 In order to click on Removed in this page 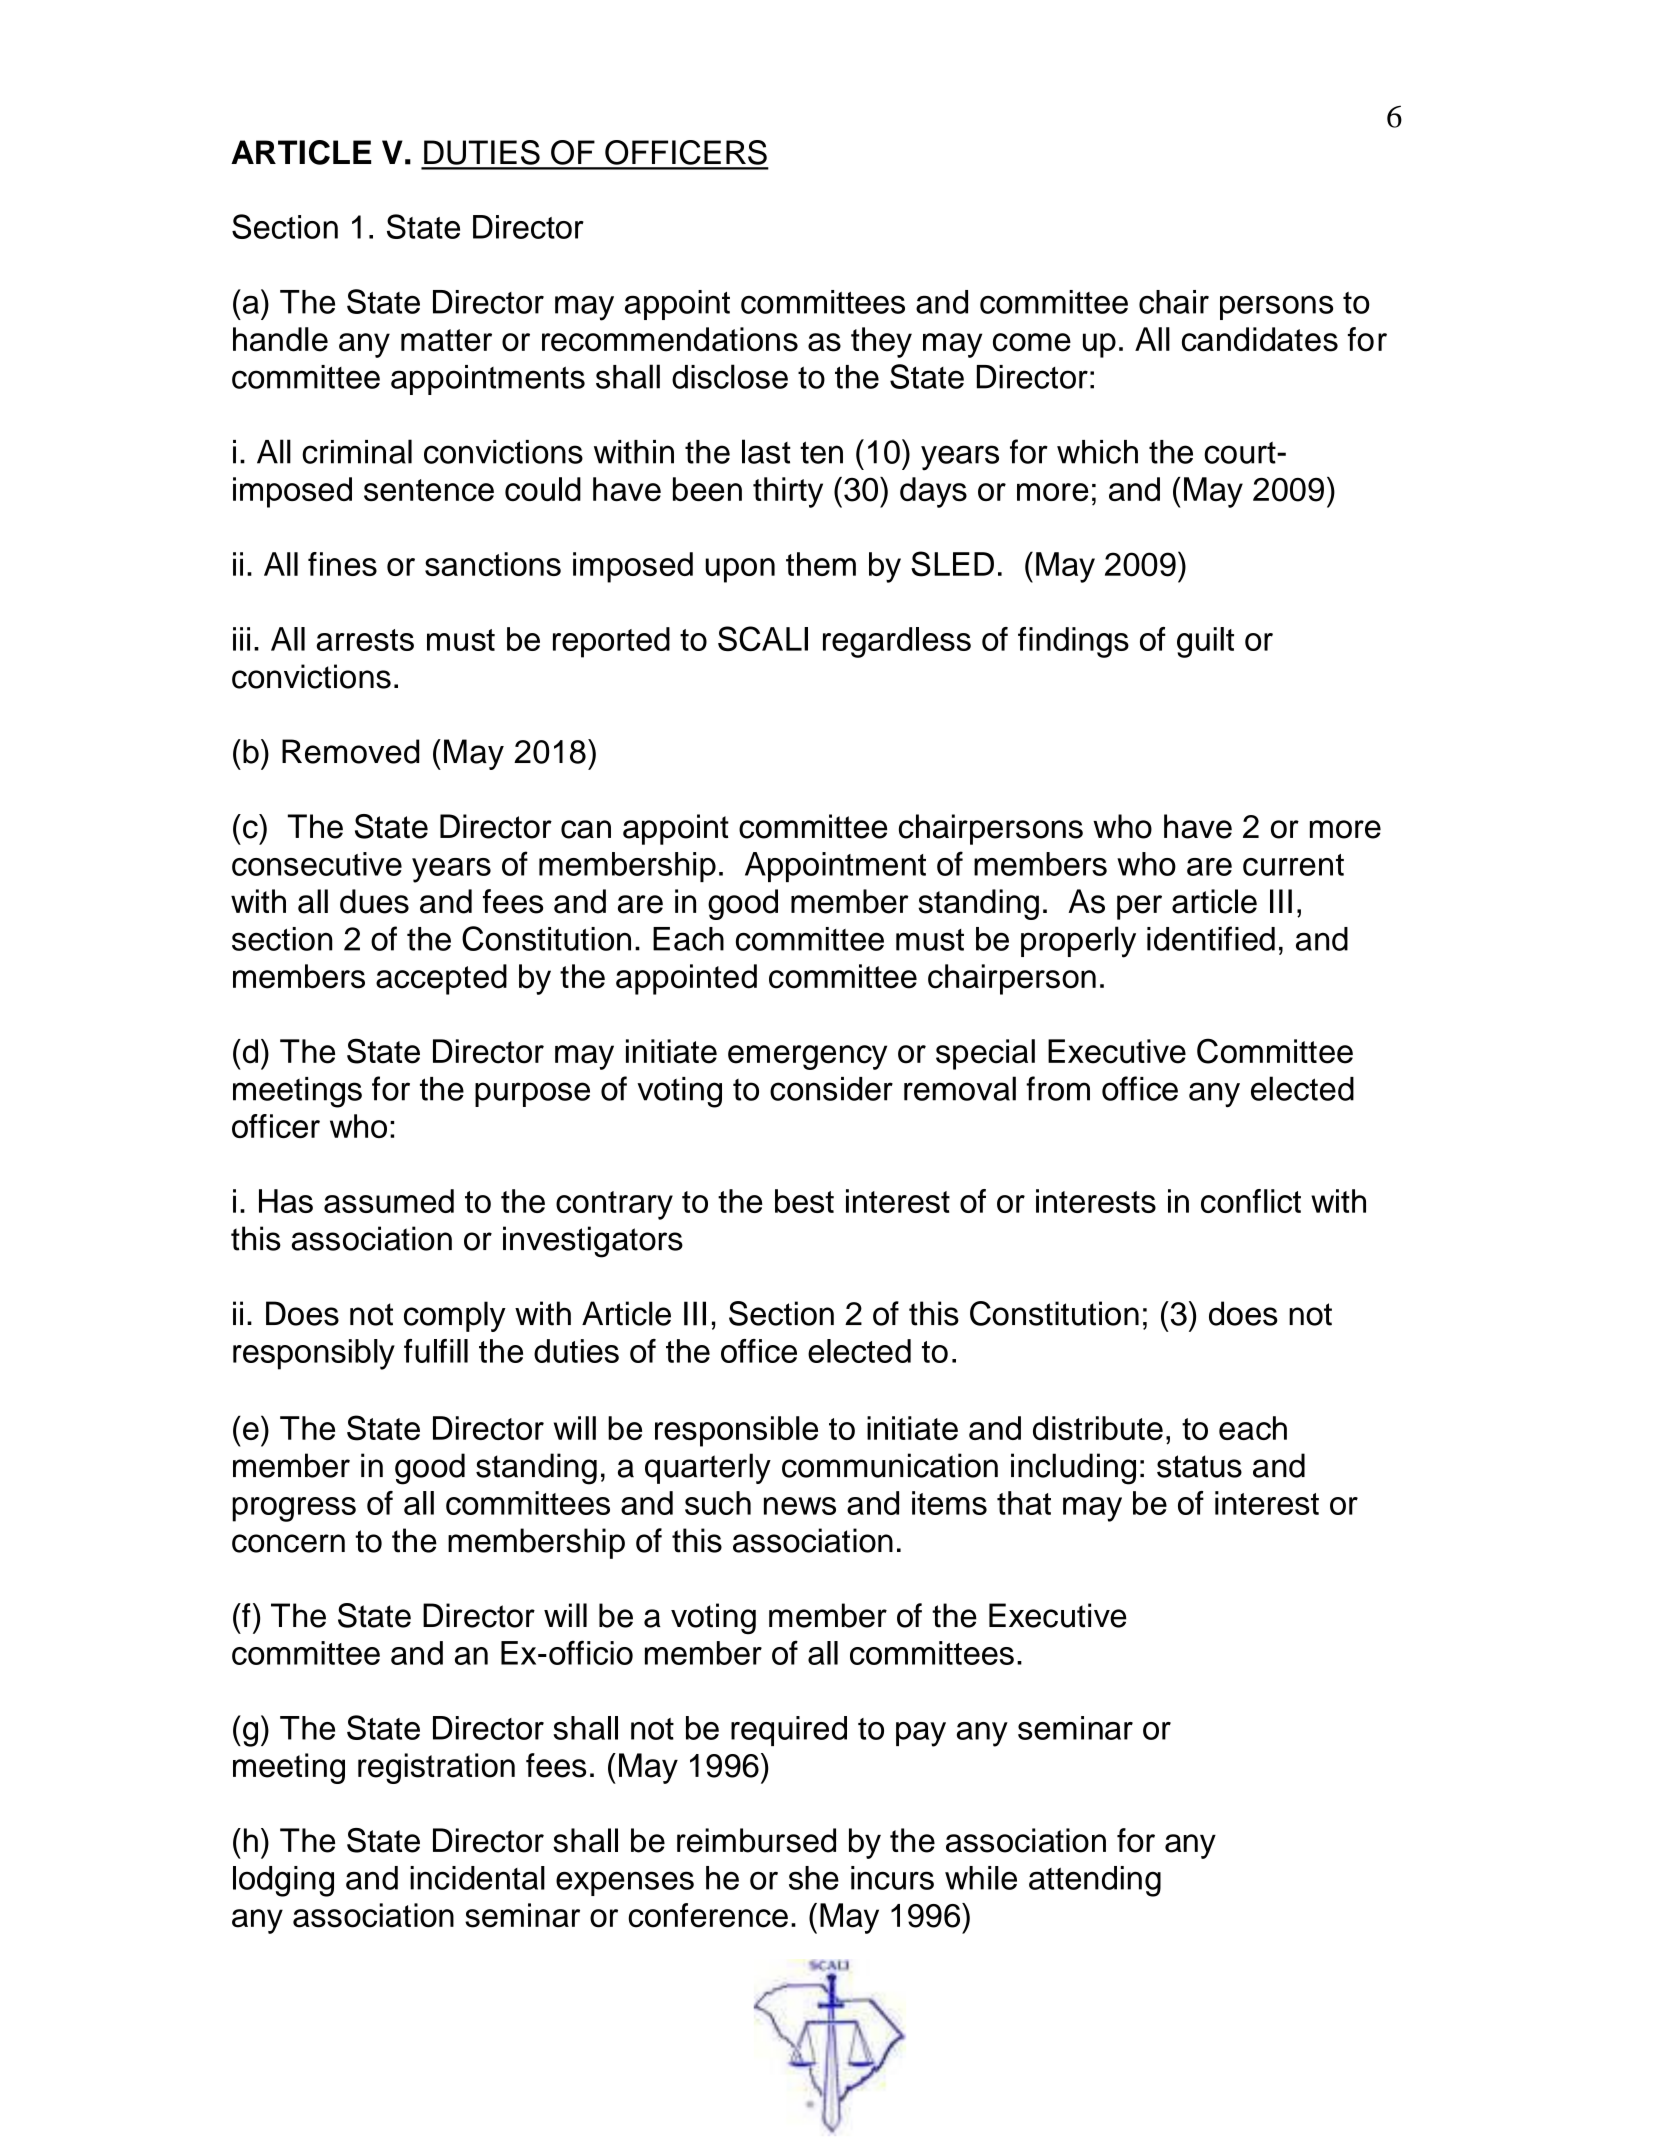, I will do `click(350, 751)`.
